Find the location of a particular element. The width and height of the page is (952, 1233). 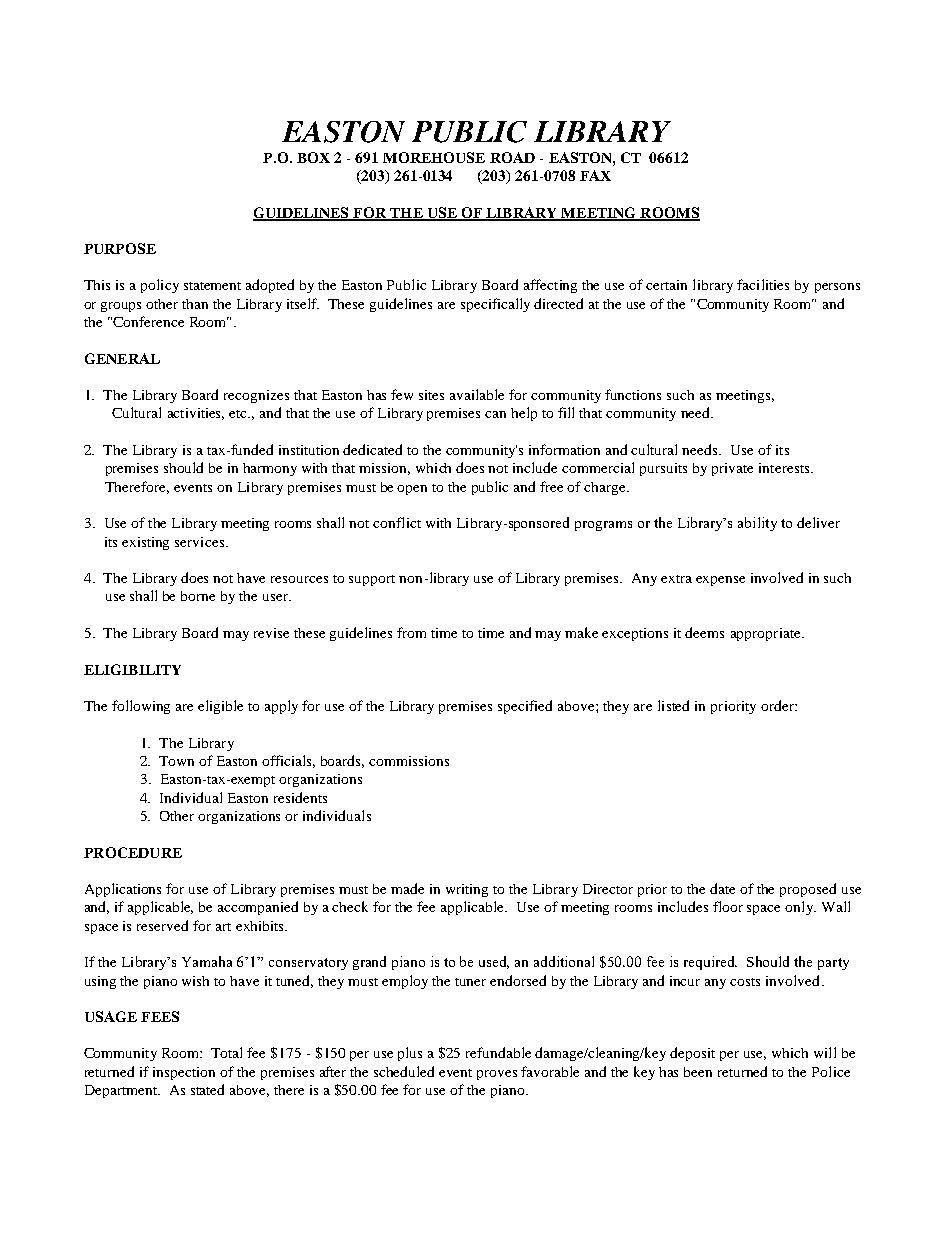

inspection is located at coordinates (184, 1073).
